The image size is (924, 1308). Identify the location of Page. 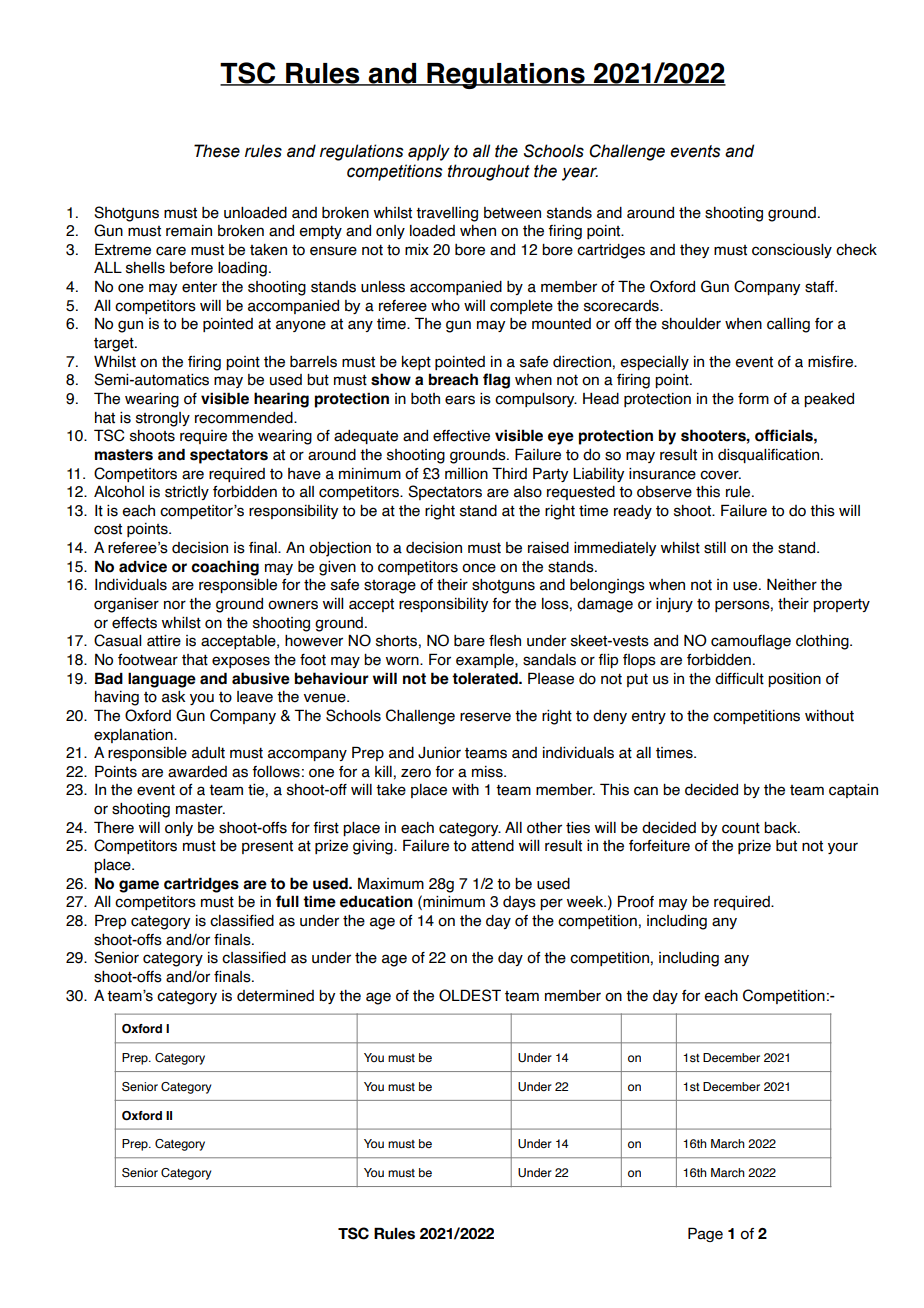
(705, 1234).
